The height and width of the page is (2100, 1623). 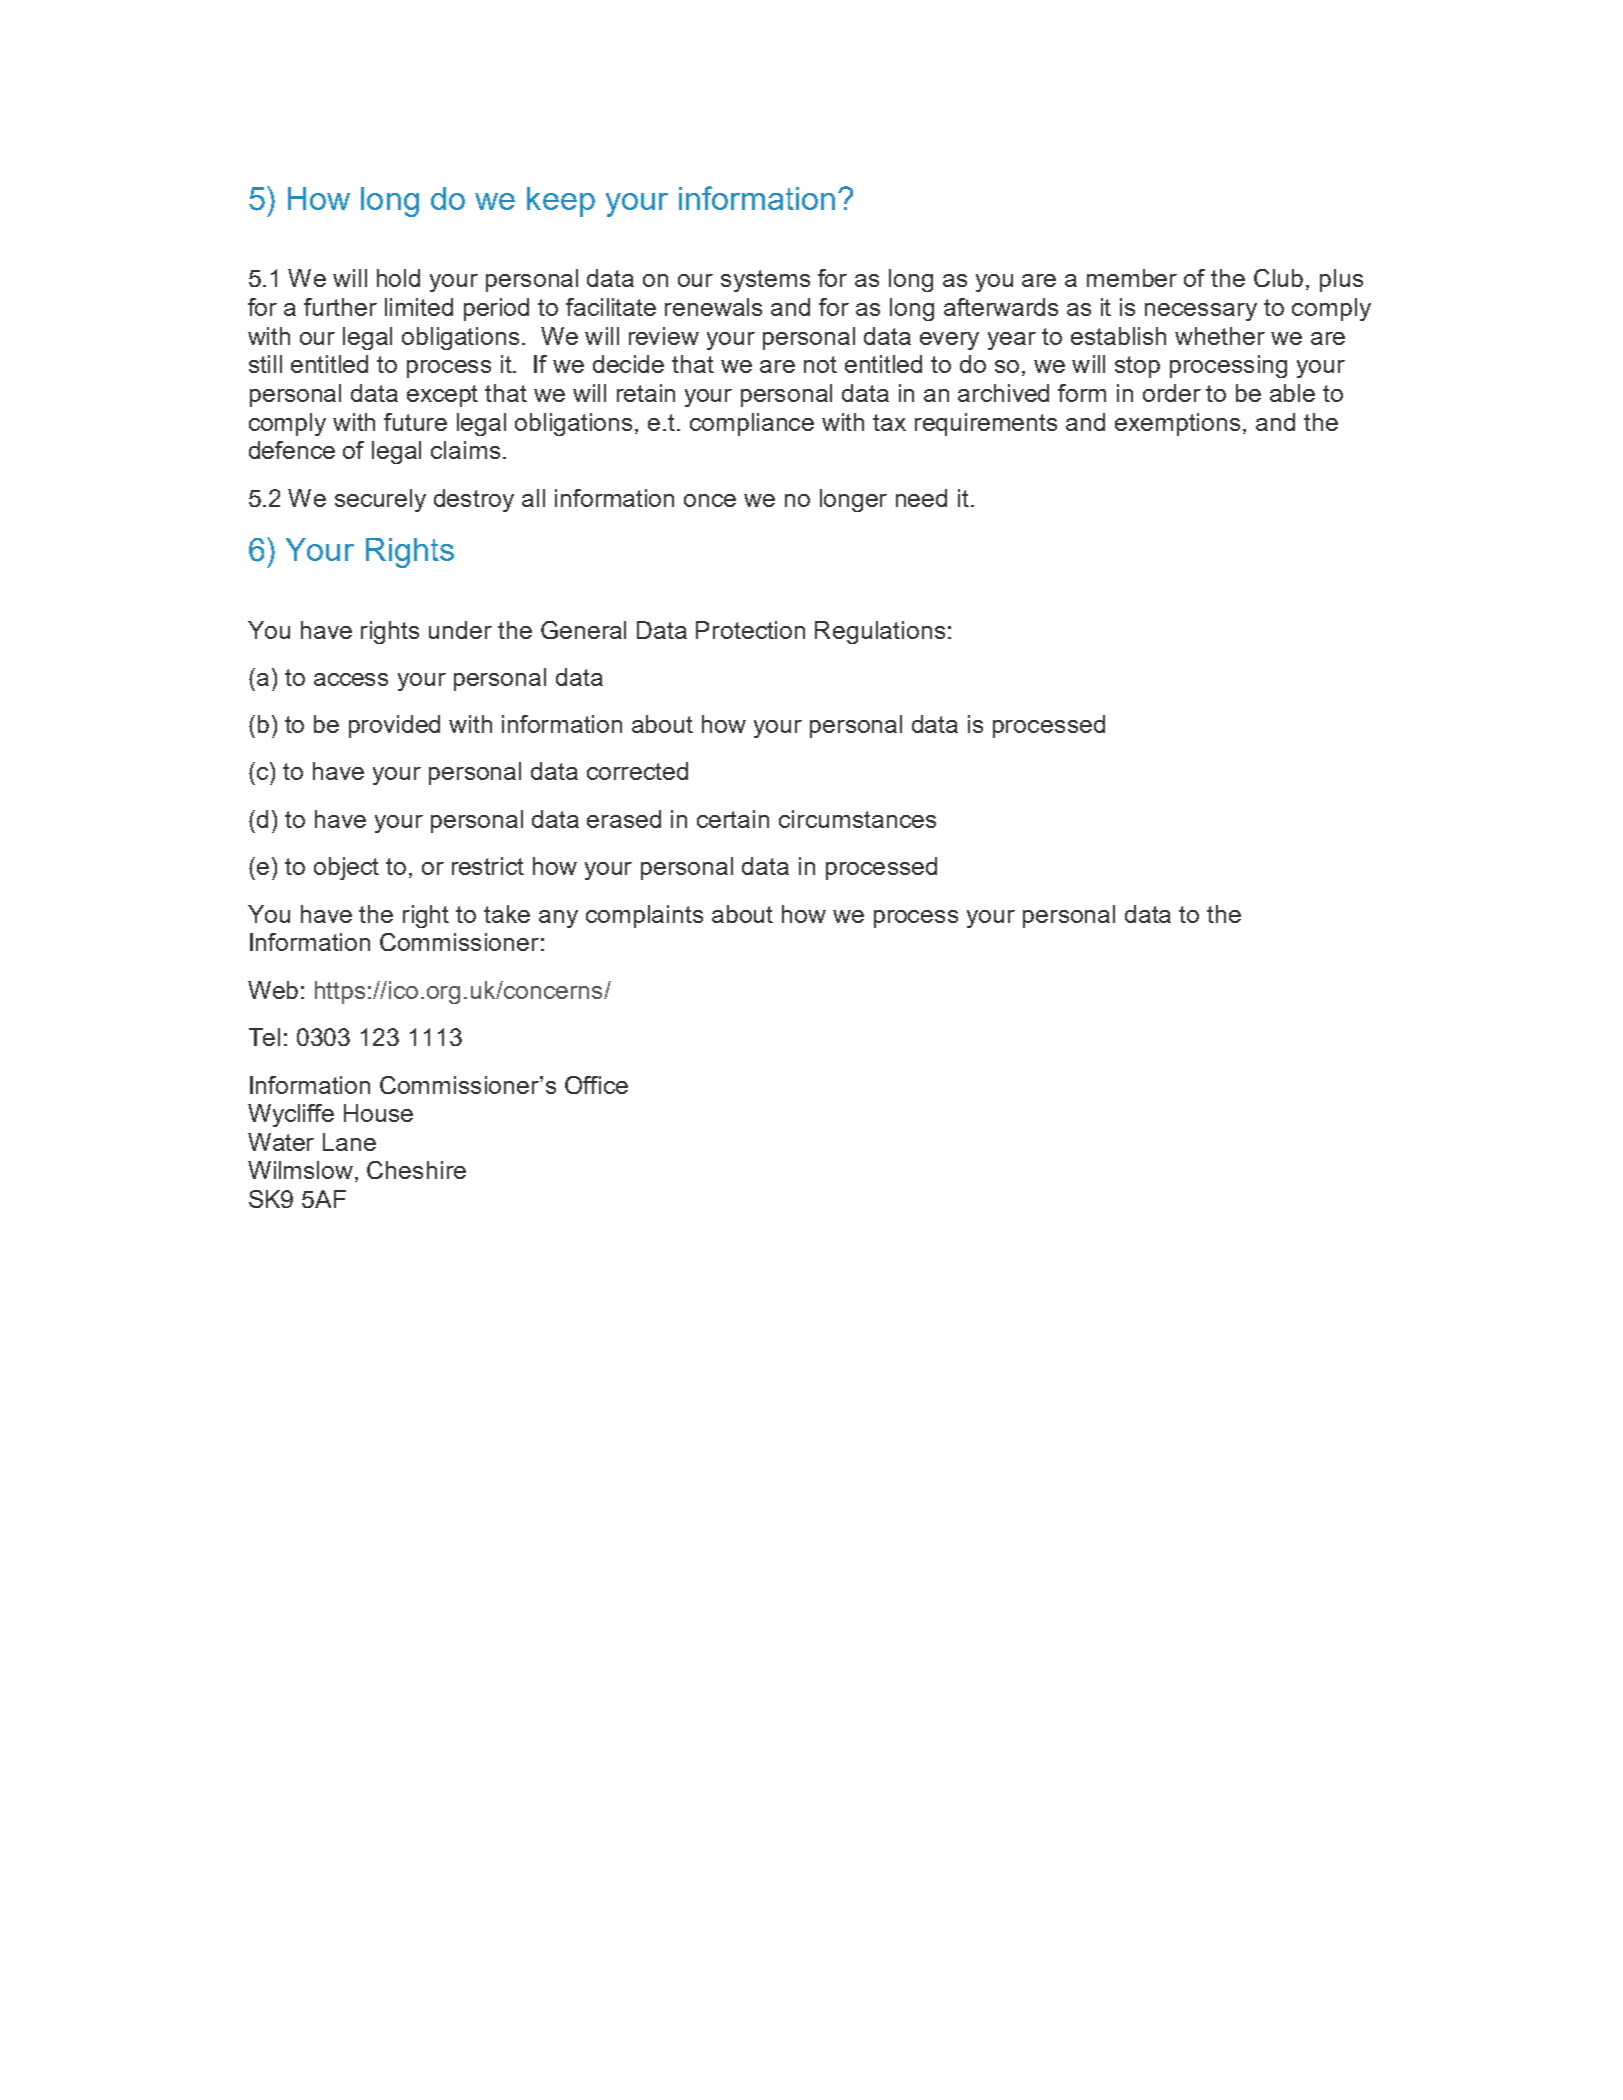 What do you see at coordinates (416, 1170) in the page?
I see `Cheshire` at bounding box center [416, 1170].
